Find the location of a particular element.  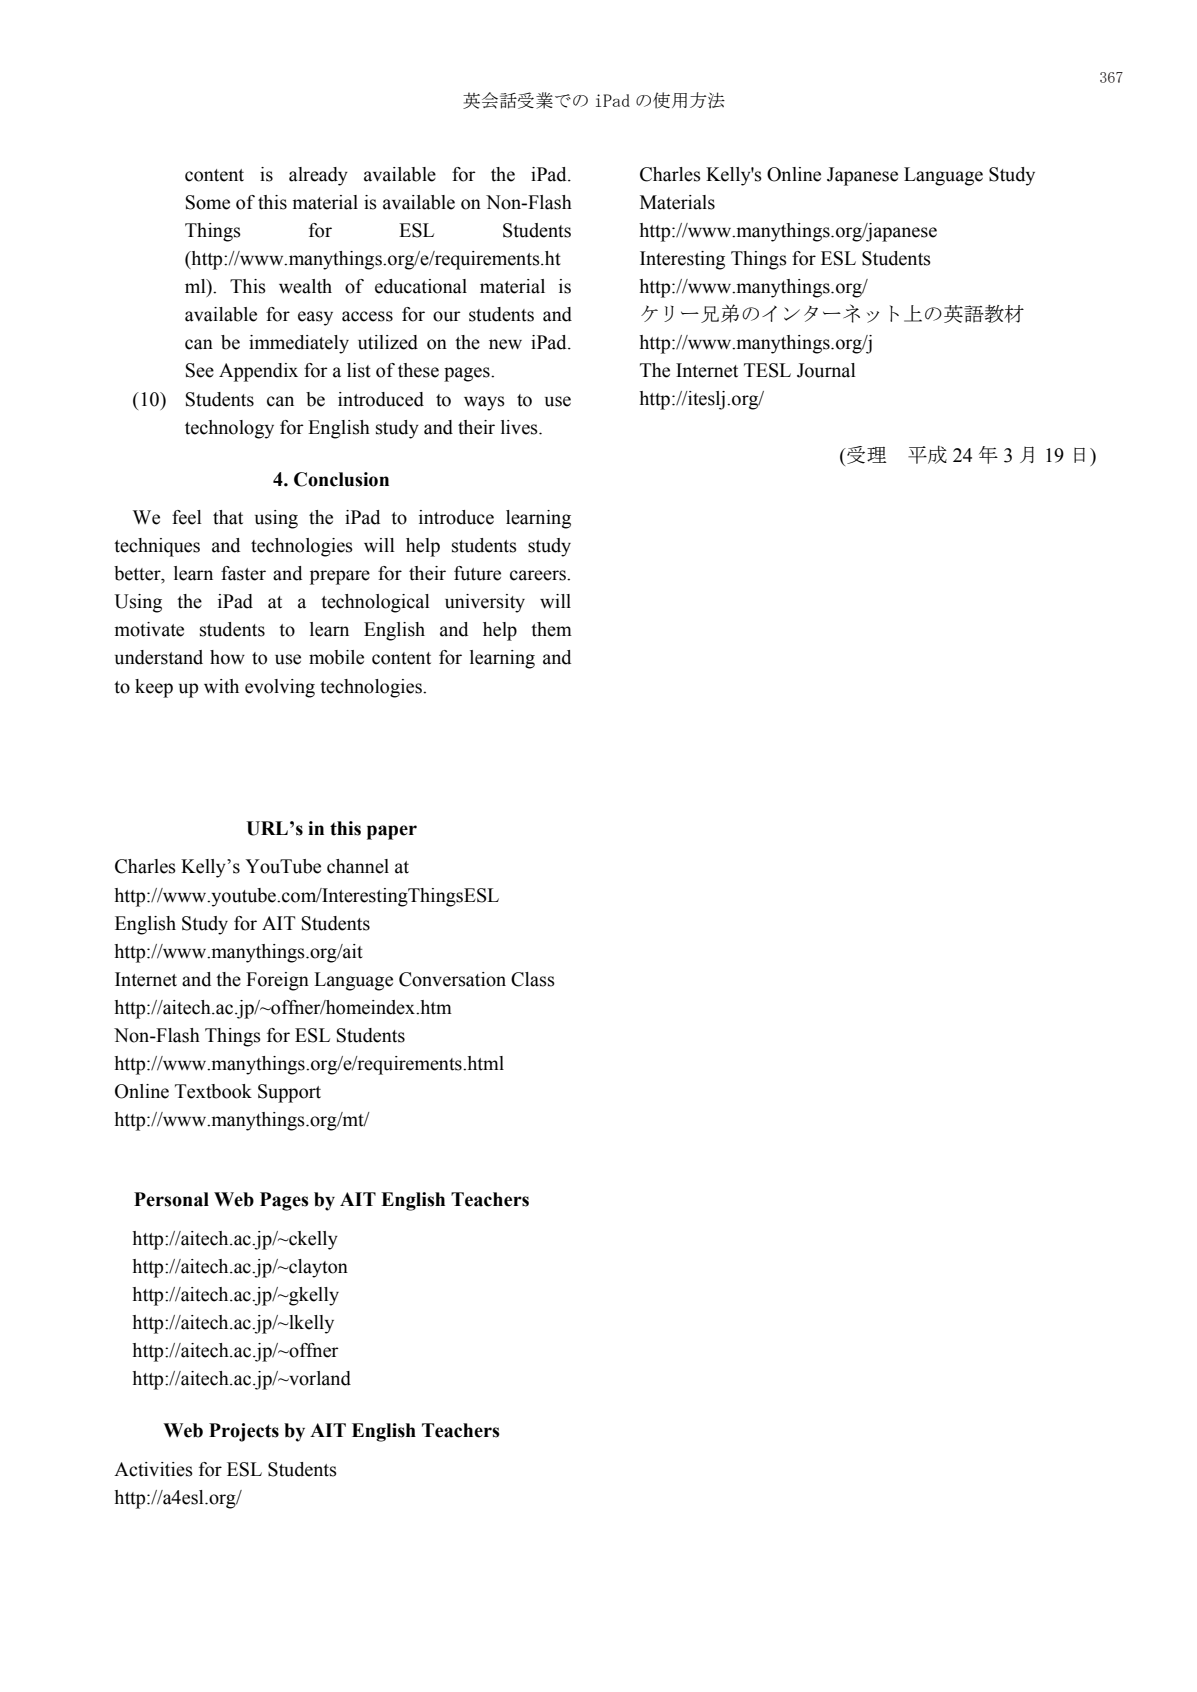

Some is located at coordinates (208, 202).
